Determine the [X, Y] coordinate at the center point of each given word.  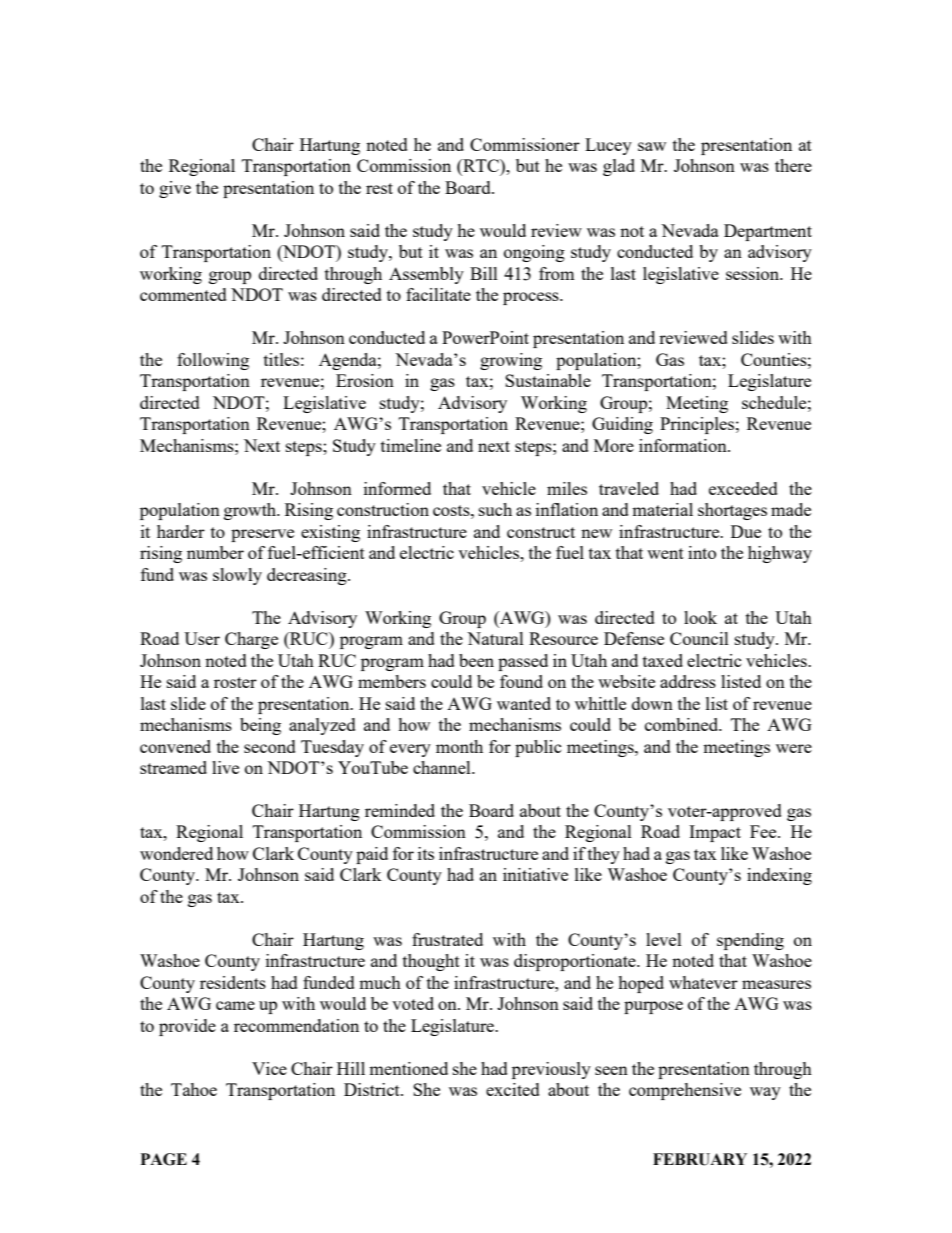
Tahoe [194, 1089]
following [213, 361]
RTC [481, 167]
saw [652, 146]
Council [699, 638]
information [684, 445]
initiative [535, 874]
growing [511, 361]
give [175, 189]
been [476, 660]
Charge [251, 640]
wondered [176, 853]
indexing [779, 876]
